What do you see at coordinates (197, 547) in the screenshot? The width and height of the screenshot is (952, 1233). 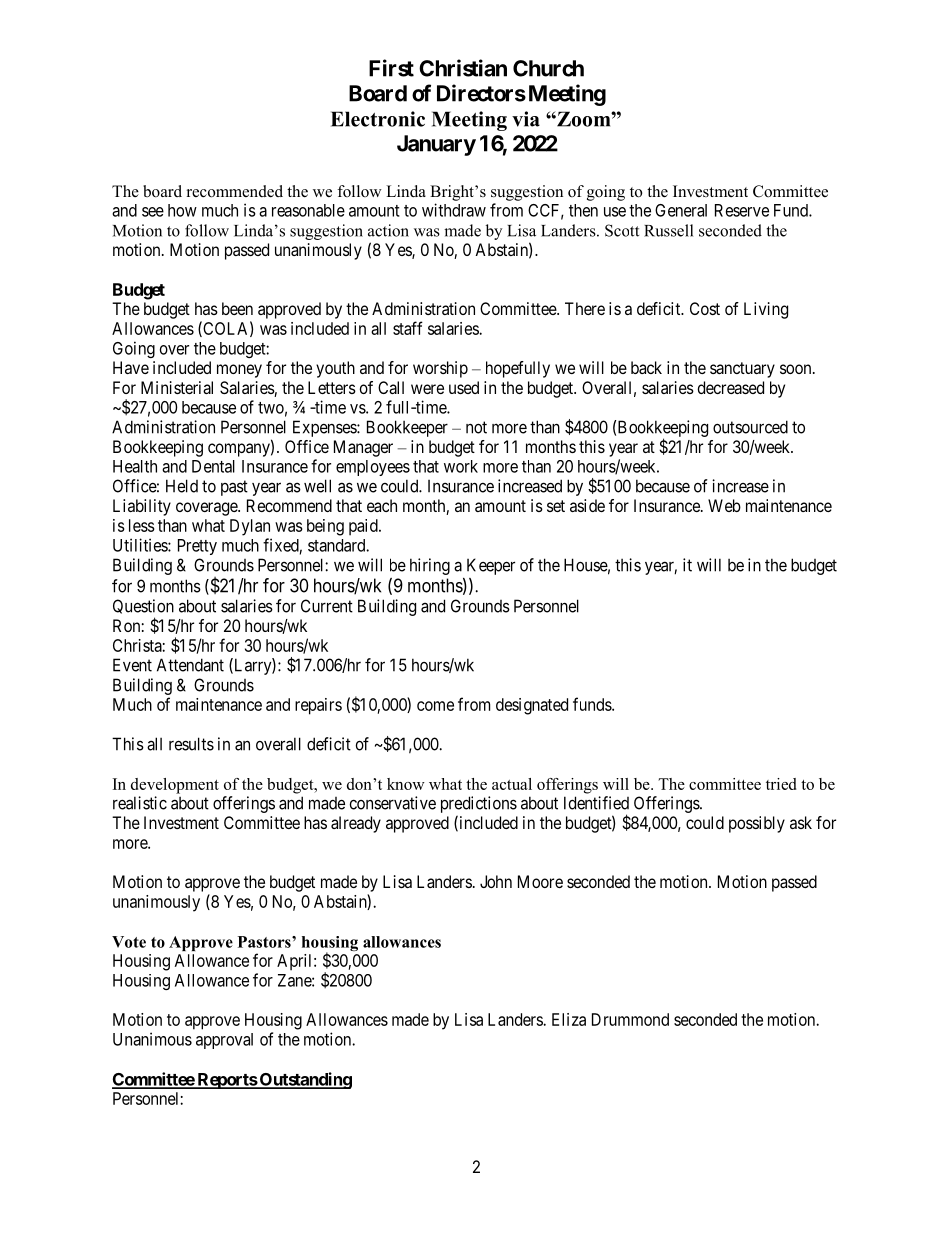 I see `Pretty` at bounding box center [197, 547].
